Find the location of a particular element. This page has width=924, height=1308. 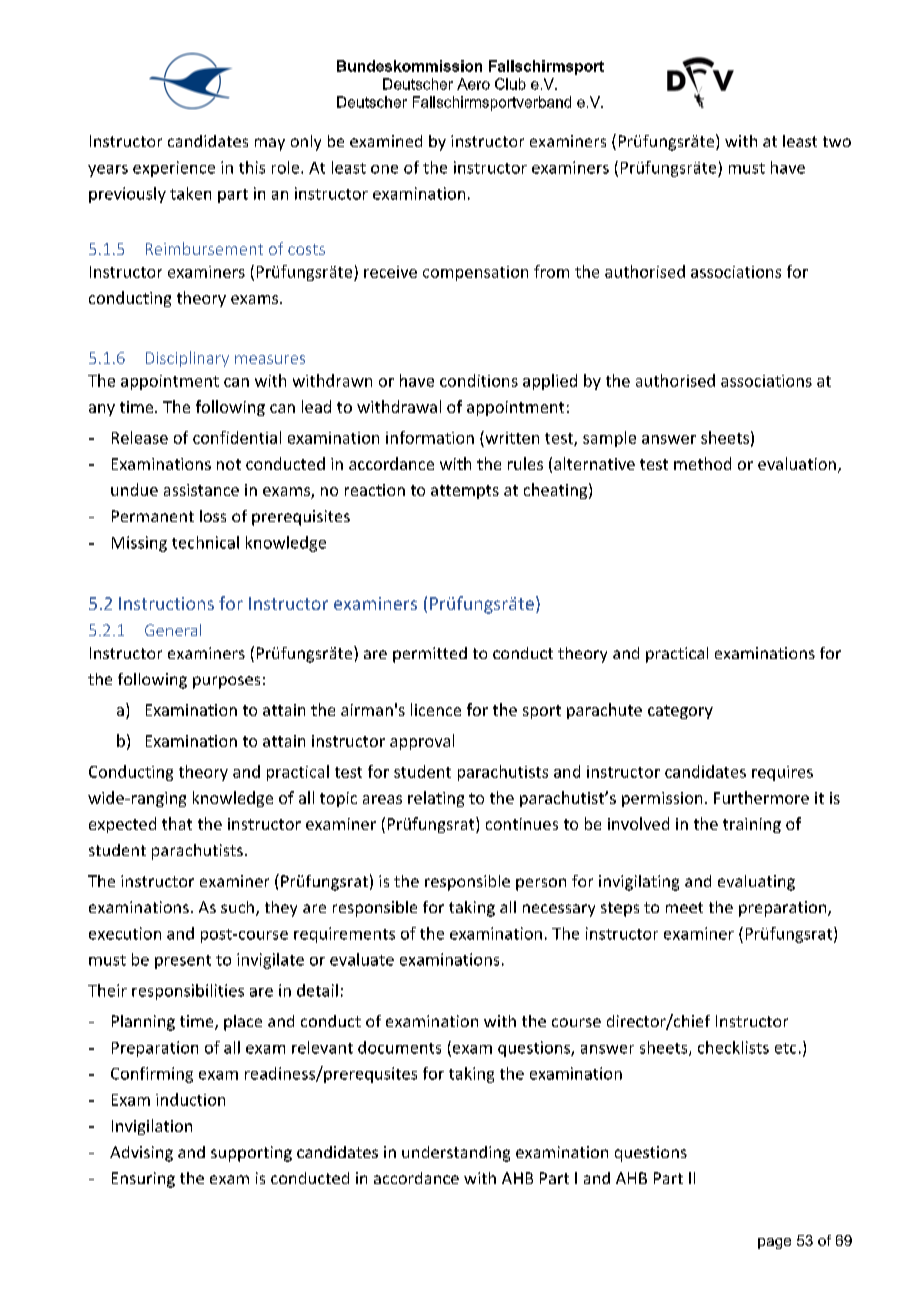

experience is located at coordinates (174, 169).
